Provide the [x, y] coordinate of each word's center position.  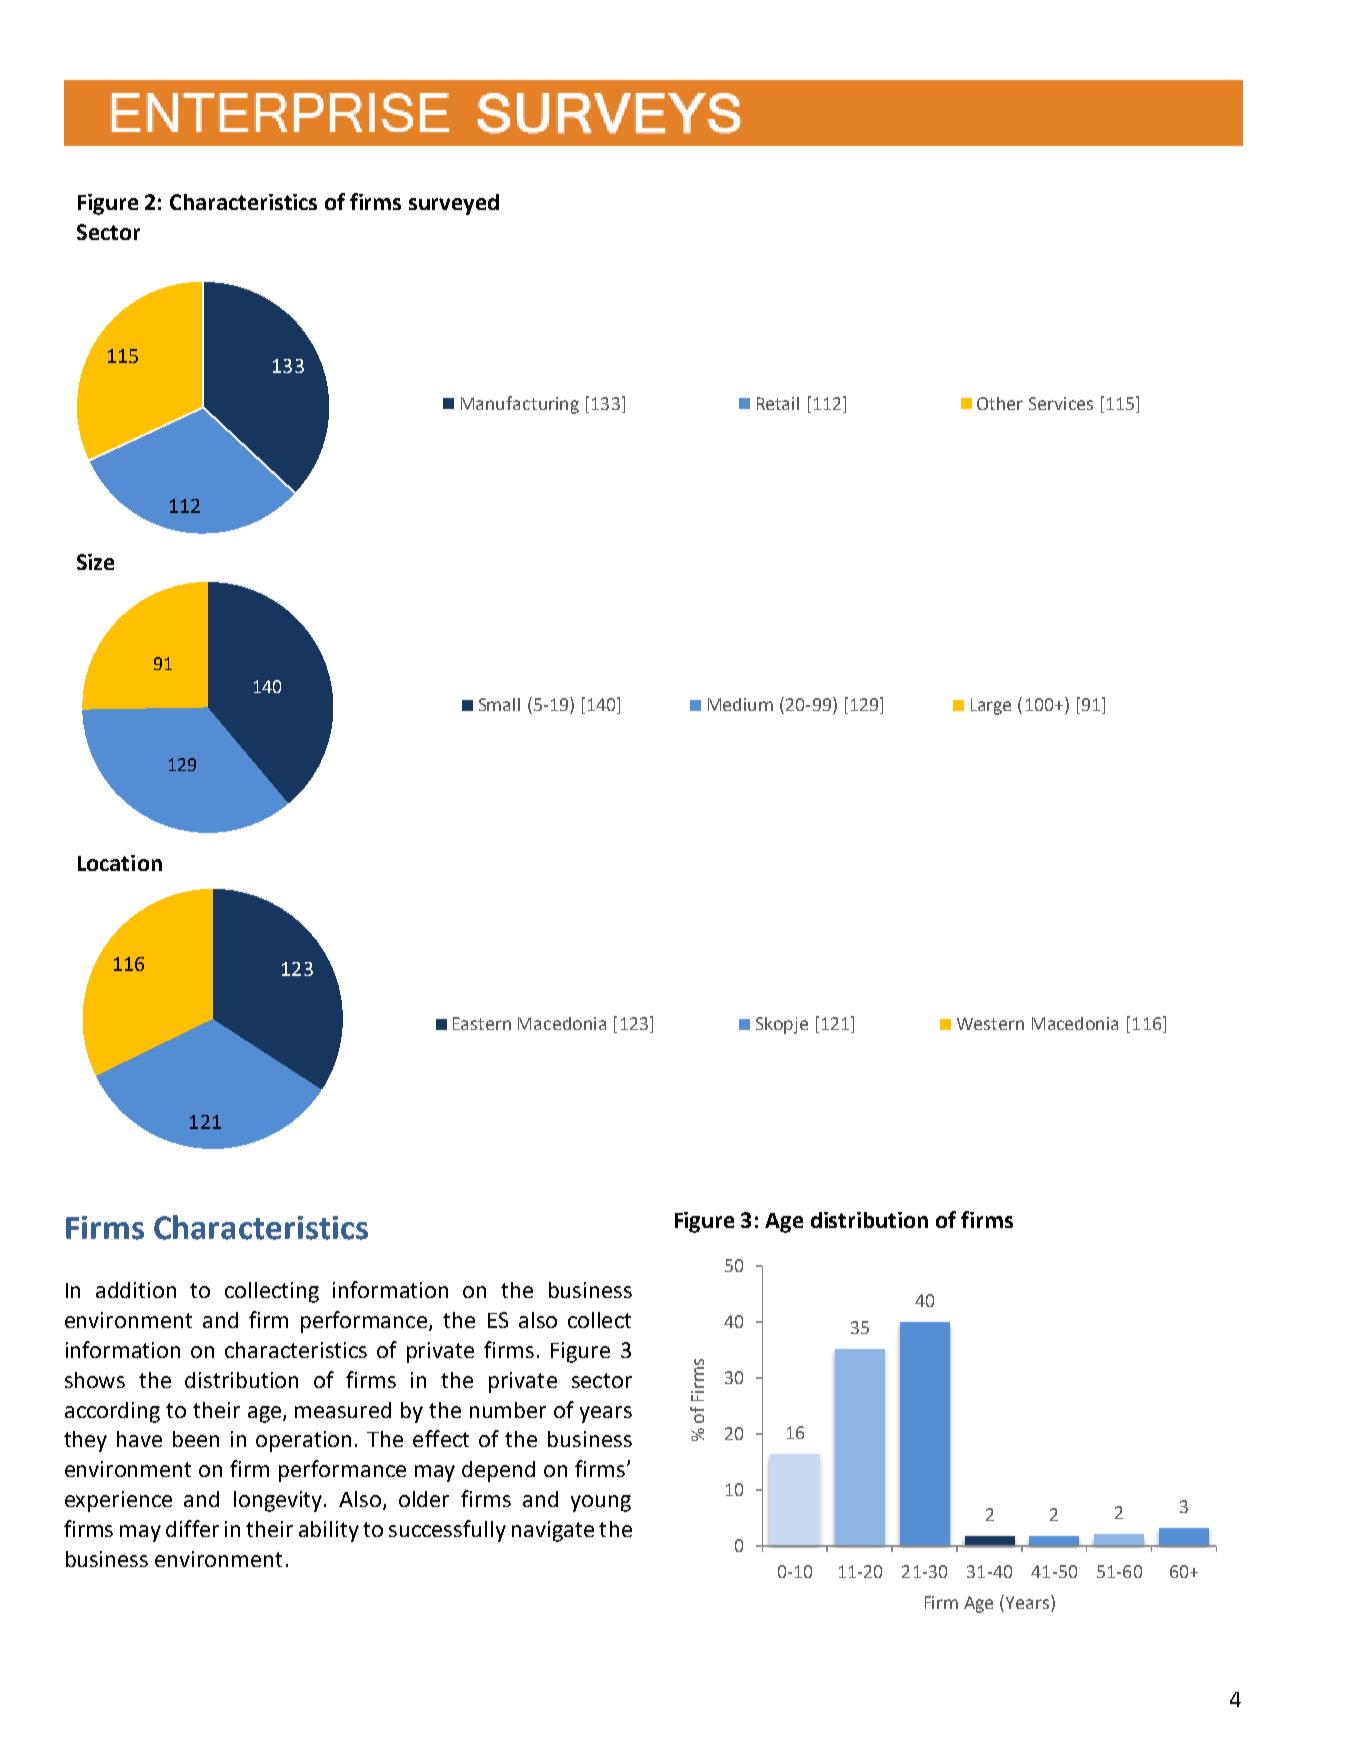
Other [1000, 403]
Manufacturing [520, 405]
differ [192, 1528]
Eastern [482, 1023]
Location [120, 863]
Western [990, 1023]
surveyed [454, 204]
